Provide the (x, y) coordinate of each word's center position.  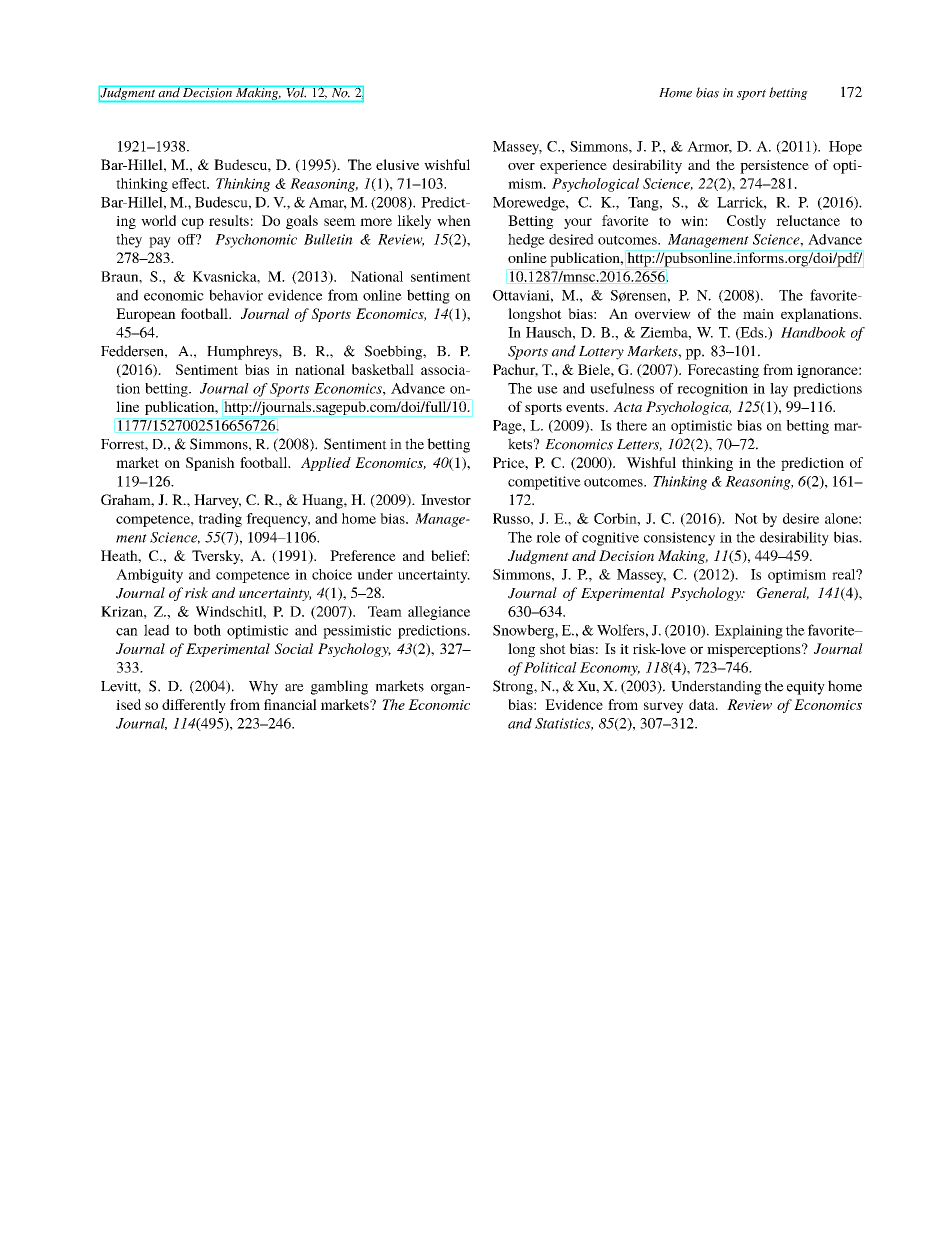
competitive (544, 483)
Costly (746, 222)
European (146, 315)
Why (263, 687)
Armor (709, 147)
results (229, 220)
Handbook (813, 332)
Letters (639, 445)
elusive (397, 164)
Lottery (601, 353)
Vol (295, 92)
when (454, 220)
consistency (679, 539)
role (548, 537)
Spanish (210, 464)
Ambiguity (149, 576)
